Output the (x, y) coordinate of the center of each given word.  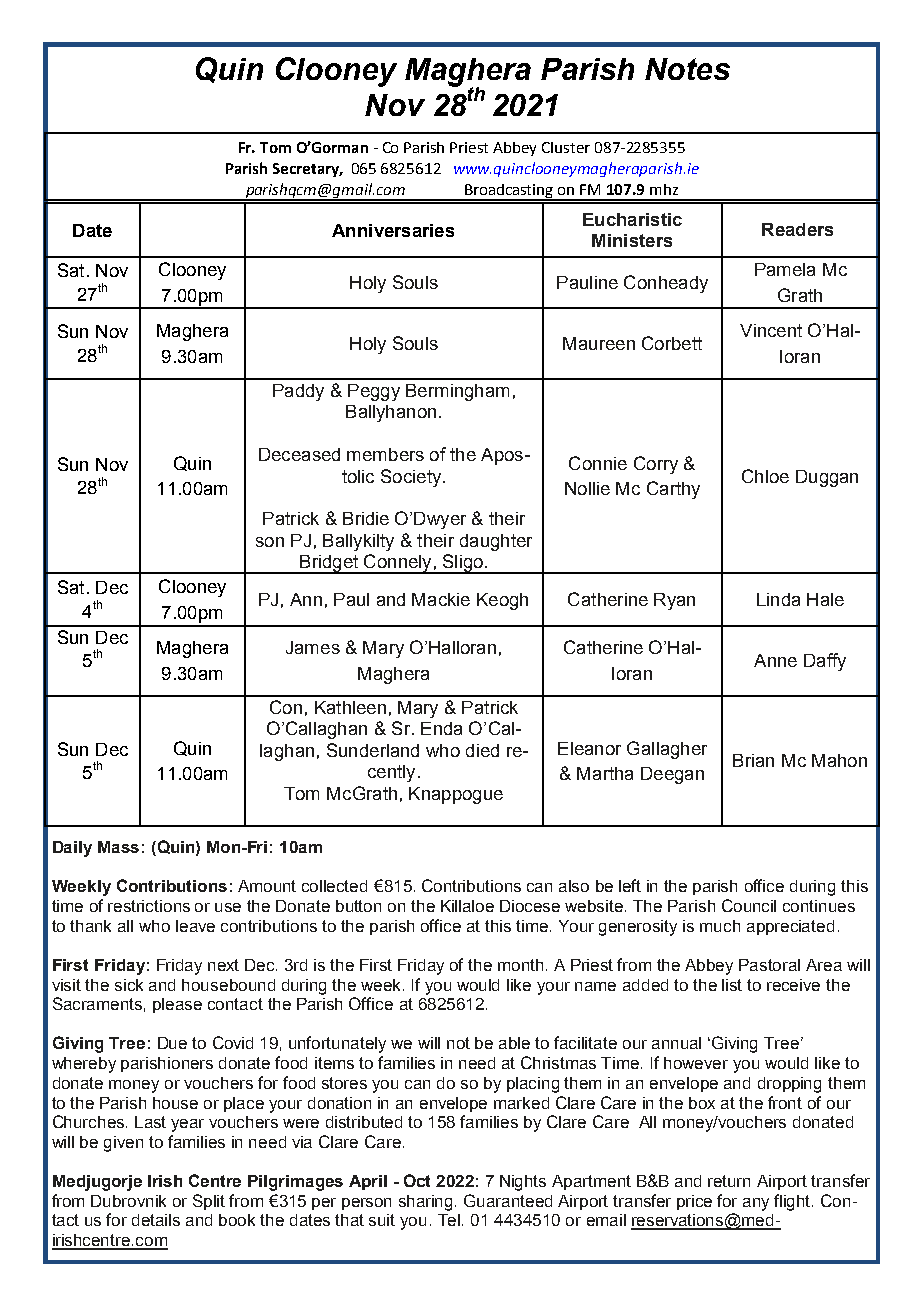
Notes (687, 69)
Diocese (530, 906)
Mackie (441, 599)
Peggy (374, 392)
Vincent (771, 330)
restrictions (149, 906)
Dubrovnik (128, 1201)
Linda (778, 599)
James (313, 647)
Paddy (298, 392)
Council (749, 905)
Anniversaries (393, 230)
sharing (427, 1203)
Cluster (566, 147)
